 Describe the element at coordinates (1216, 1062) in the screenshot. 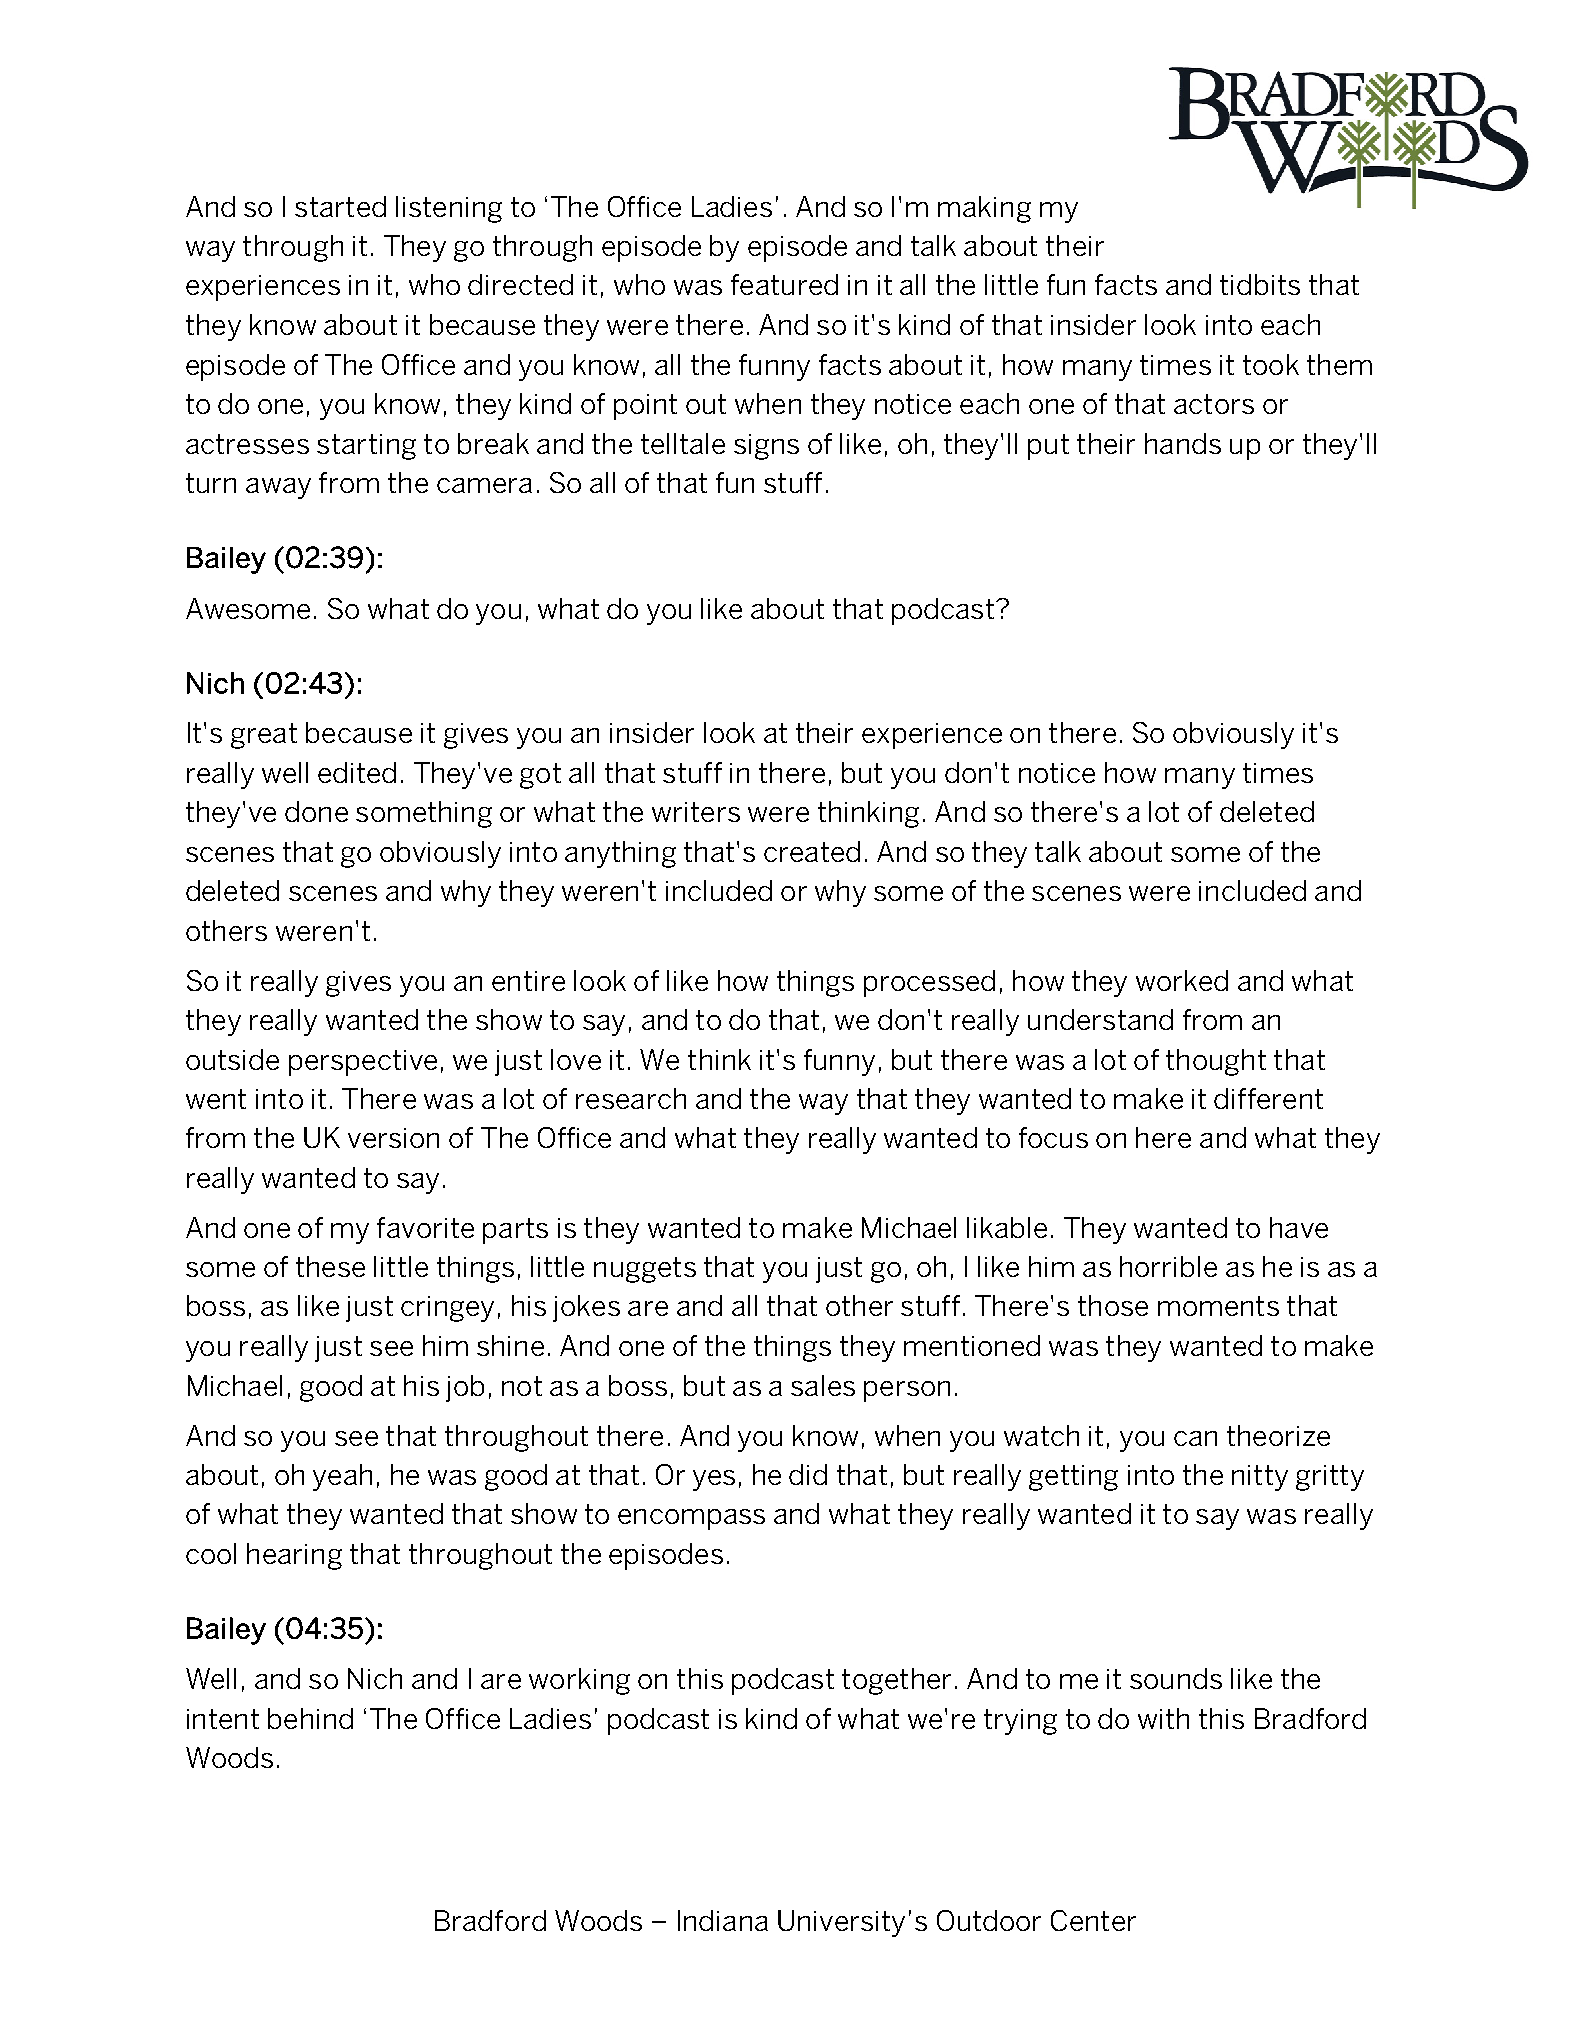

I see `thought` at that location.
